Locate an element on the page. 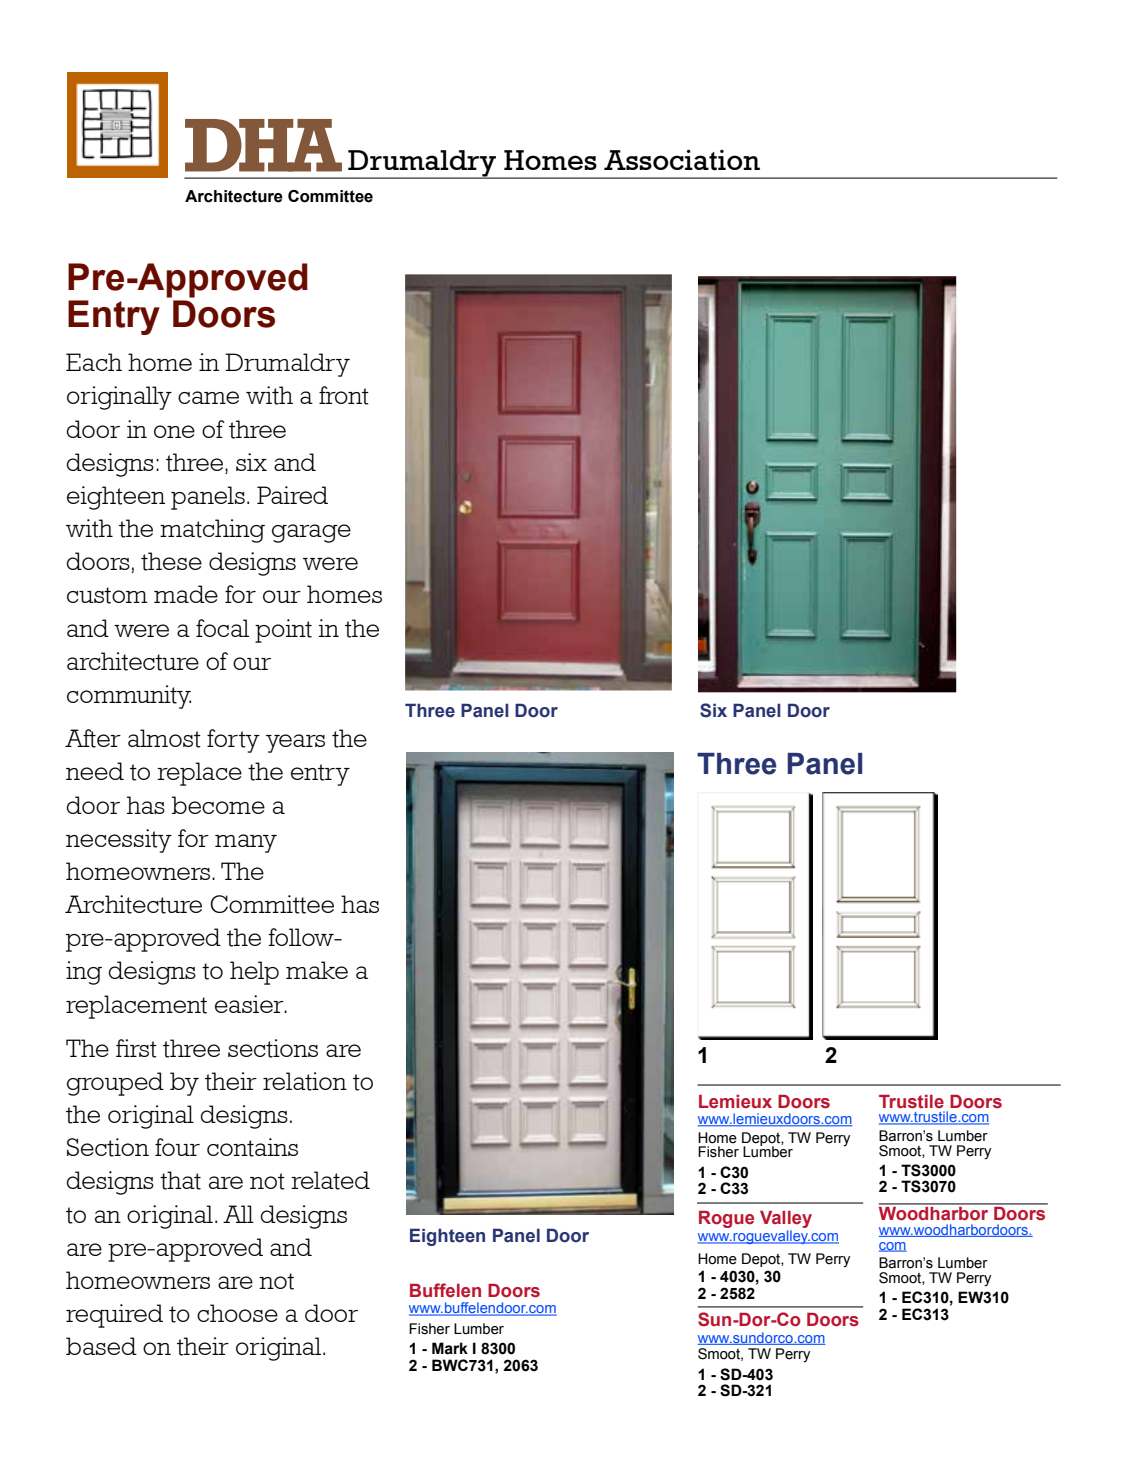 This page has height=1459, width=1127. required is located at coordinates (114, 1316).
